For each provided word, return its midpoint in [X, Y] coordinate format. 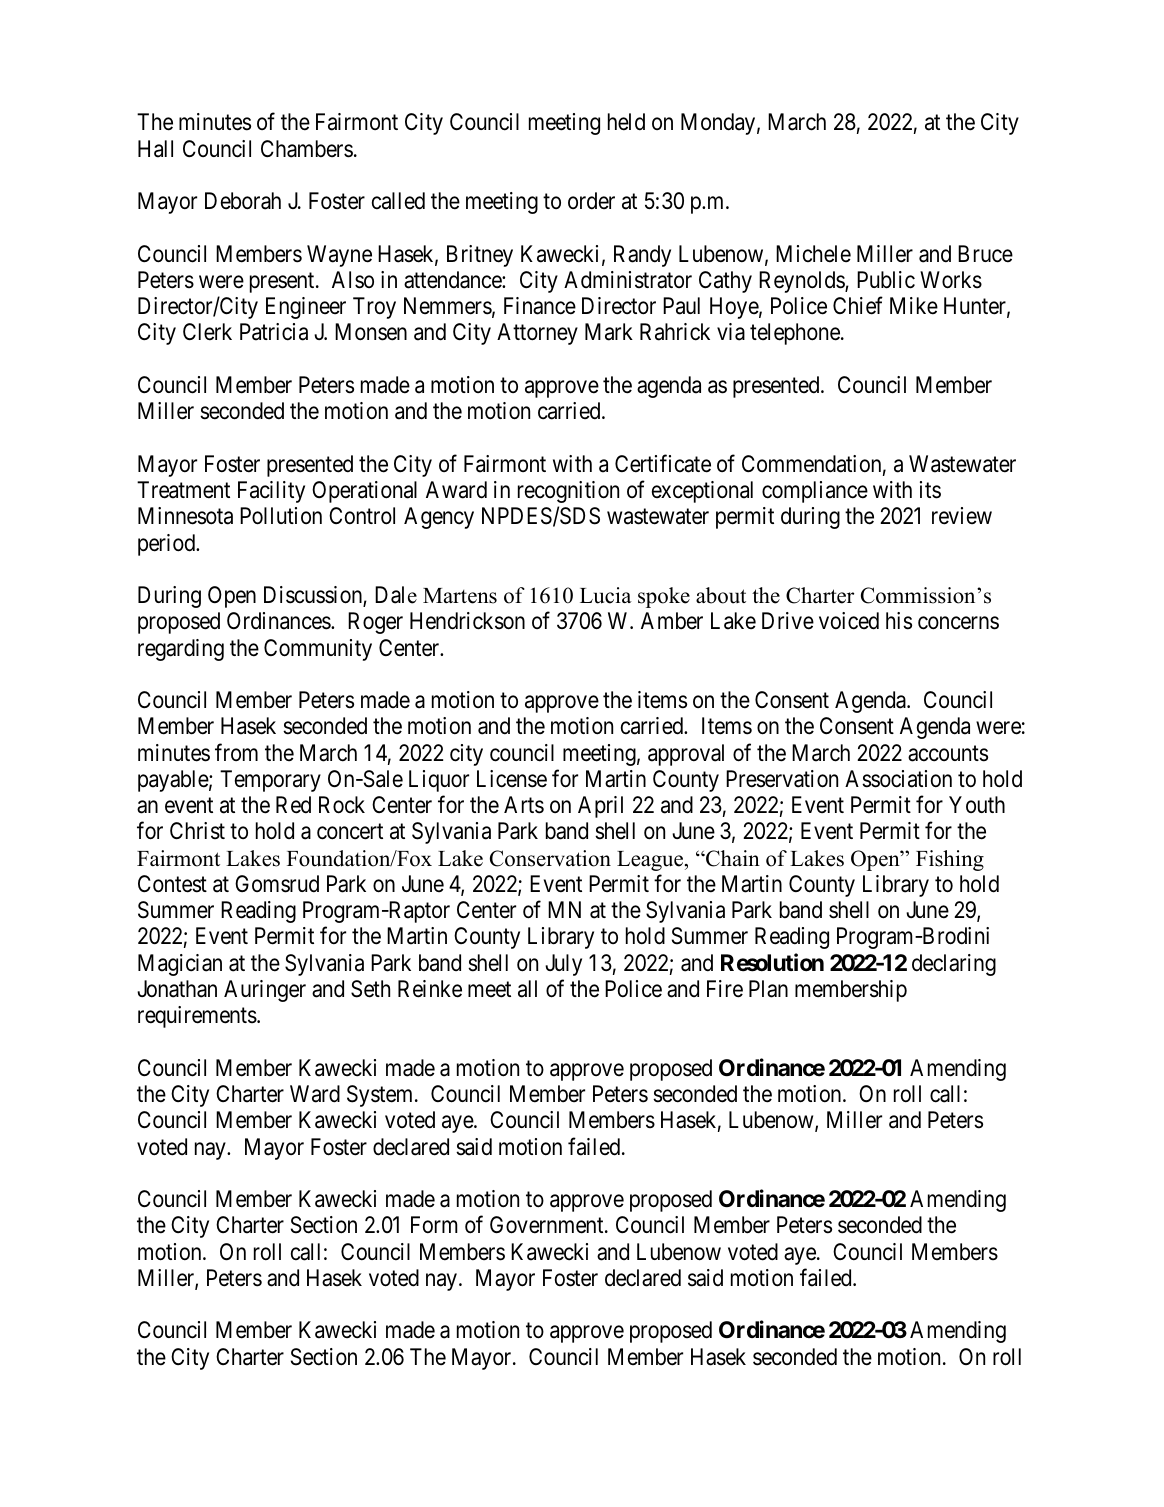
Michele [813, 254]
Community [318, 650]
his [899, 621]
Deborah [243, 201]
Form [434, 1224]
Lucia [606, 595]
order [591, 201]
